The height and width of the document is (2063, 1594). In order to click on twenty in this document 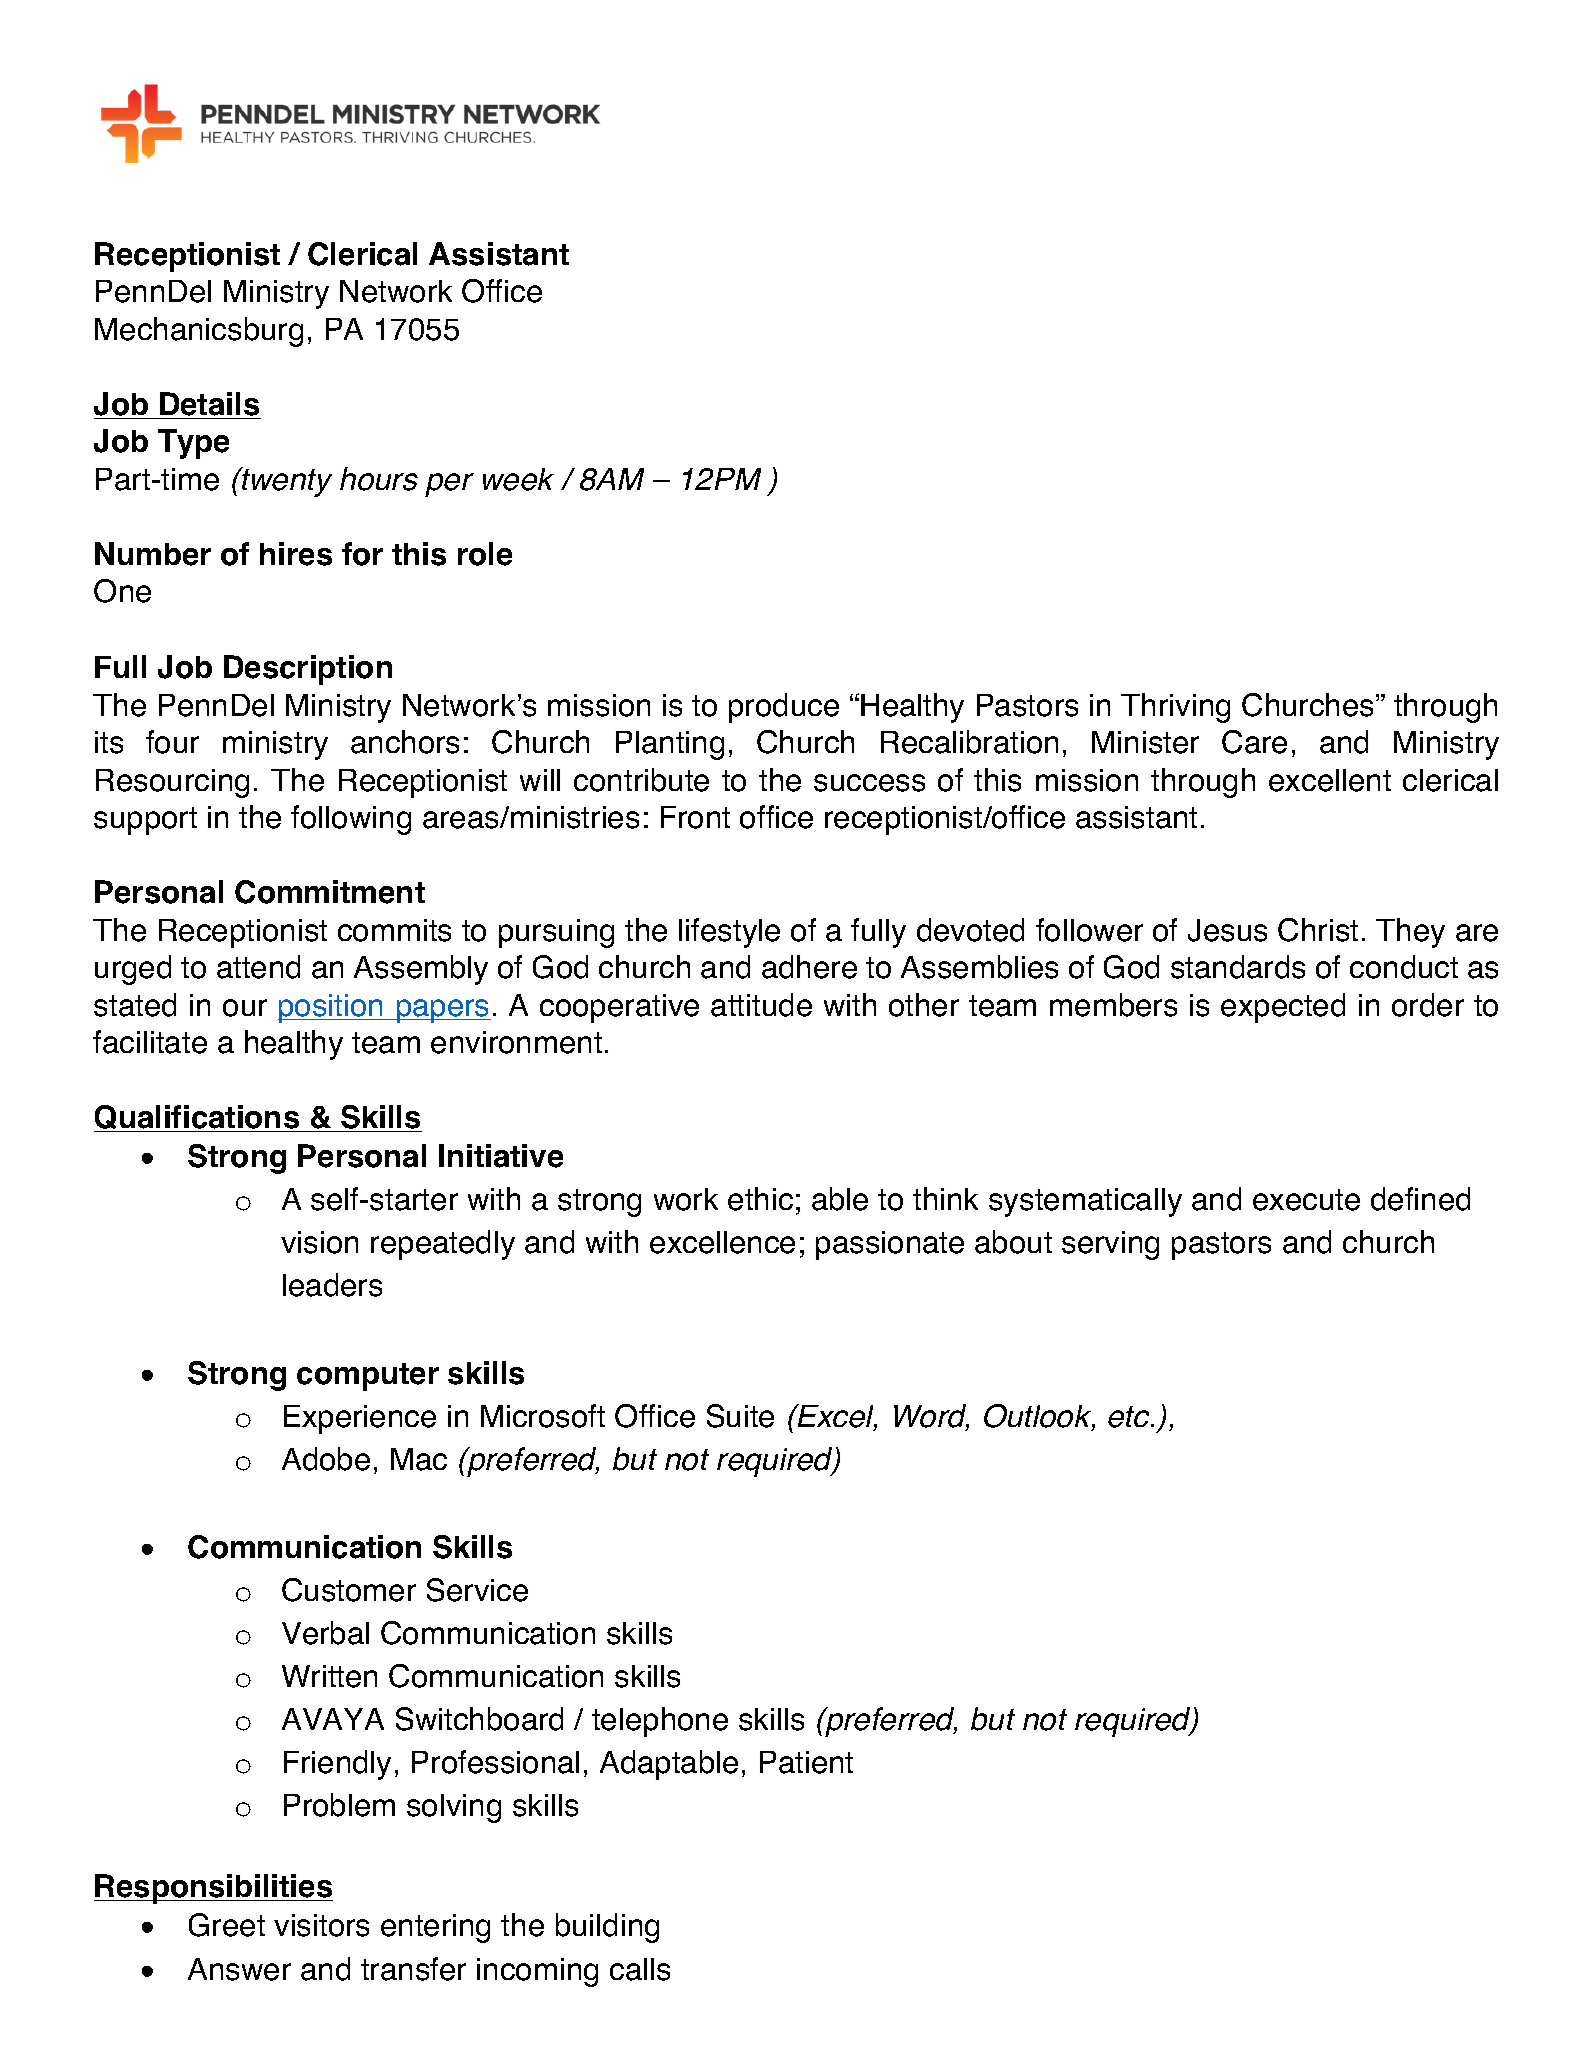, I will do `click(286, 482)`.
